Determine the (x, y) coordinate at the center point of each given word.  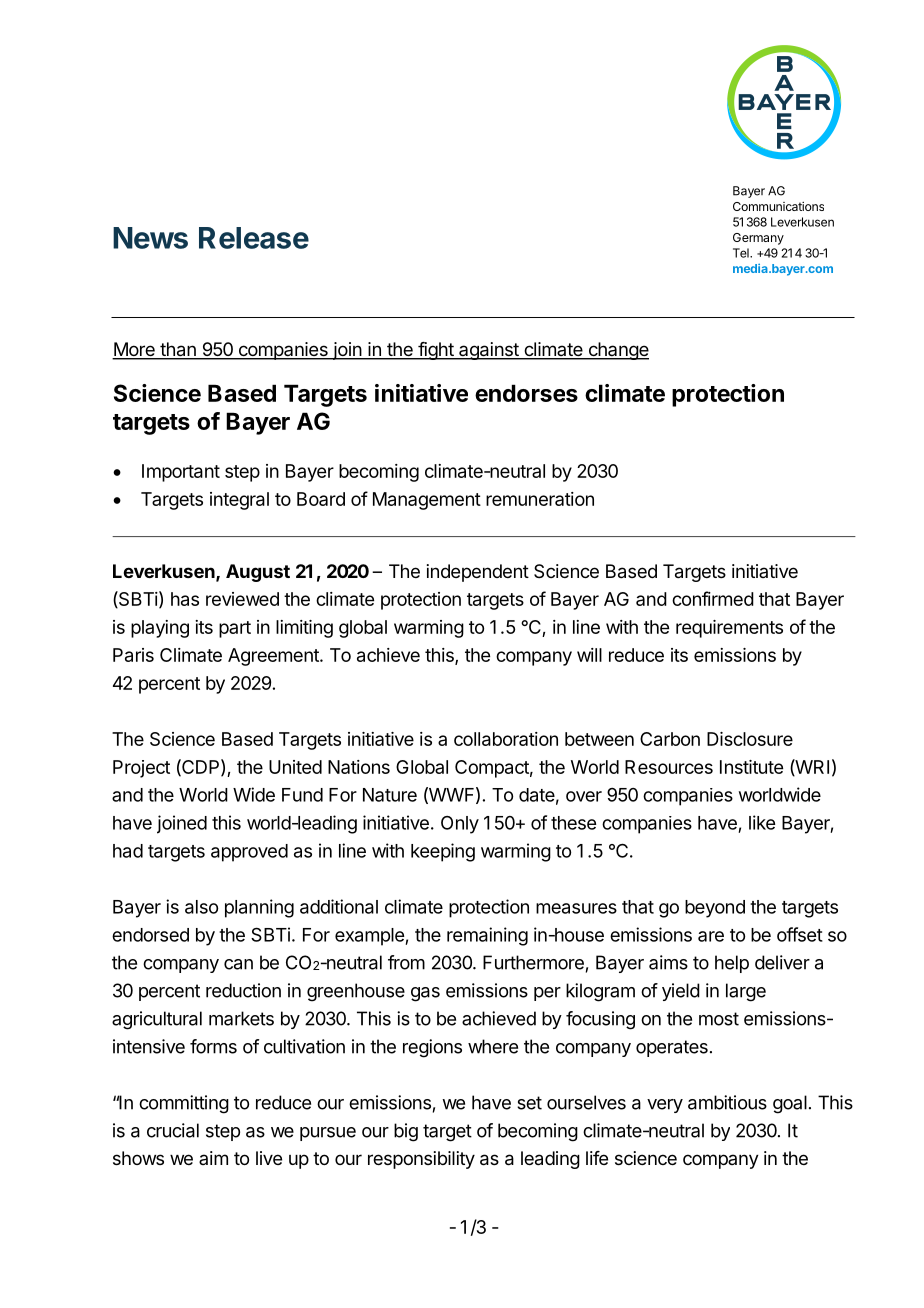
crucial (173, 1130)
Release (254, 238)
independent (478, 573)
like (762, 822)
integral (239, 501)
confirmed (713, 598)
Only (460, 825)
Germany (758, 239)
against (489, 351)
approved (249, 853)
